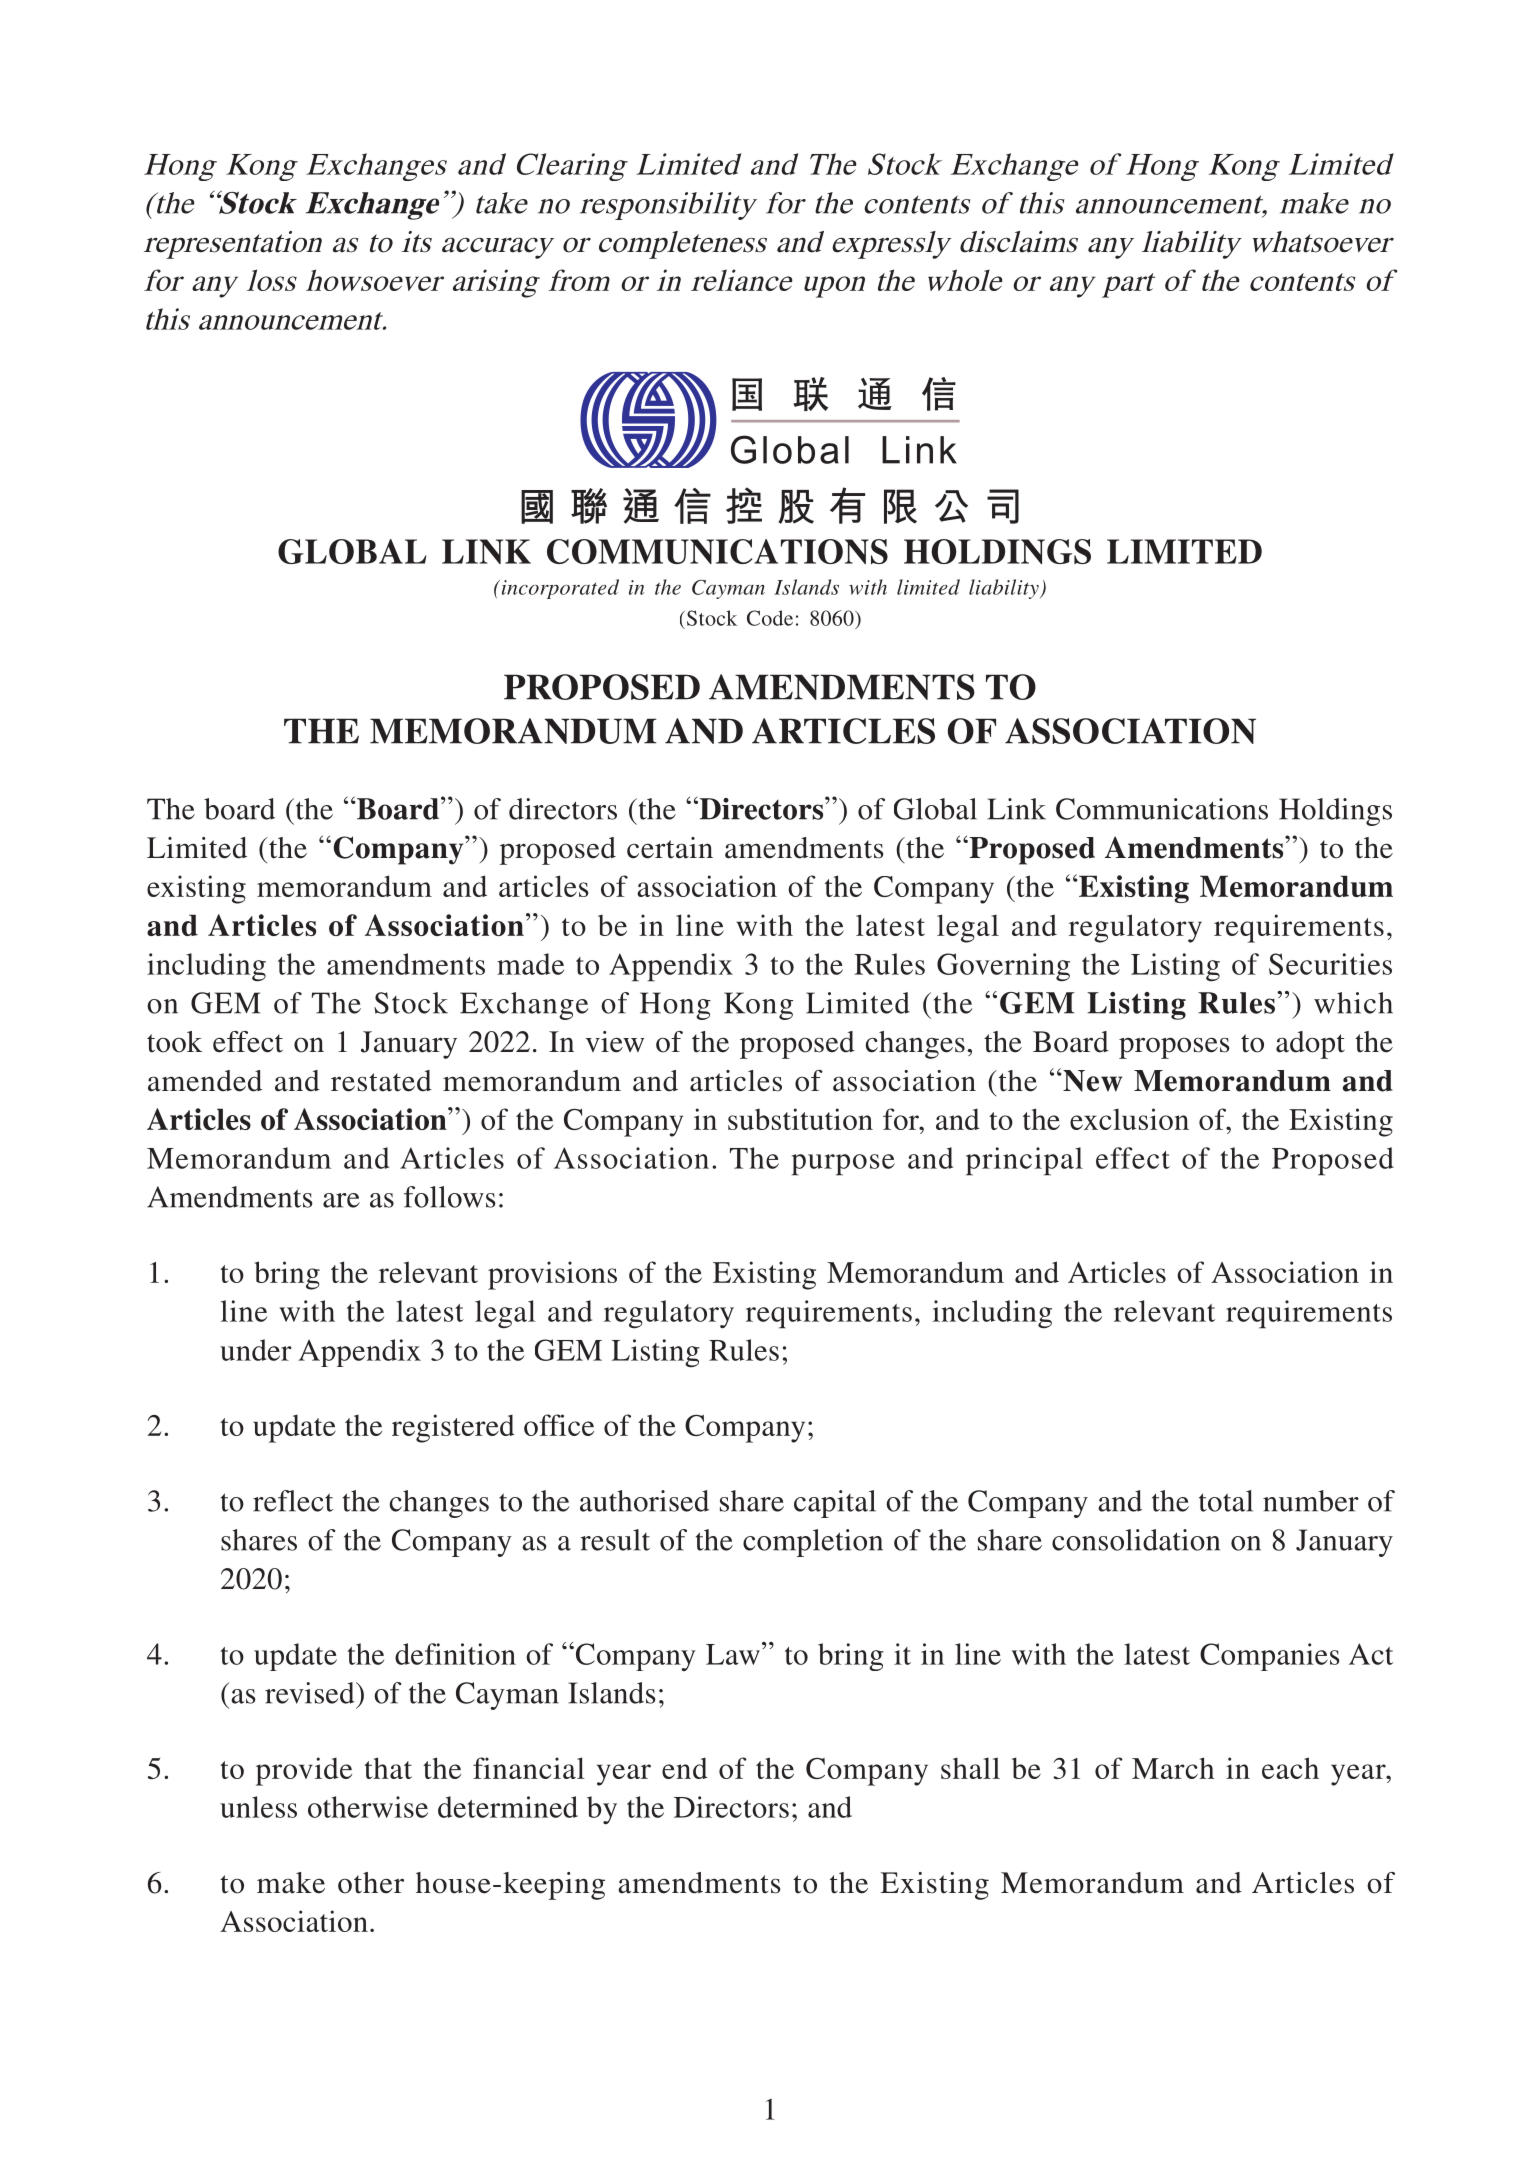  I want to click on made, so click(530, 964).
